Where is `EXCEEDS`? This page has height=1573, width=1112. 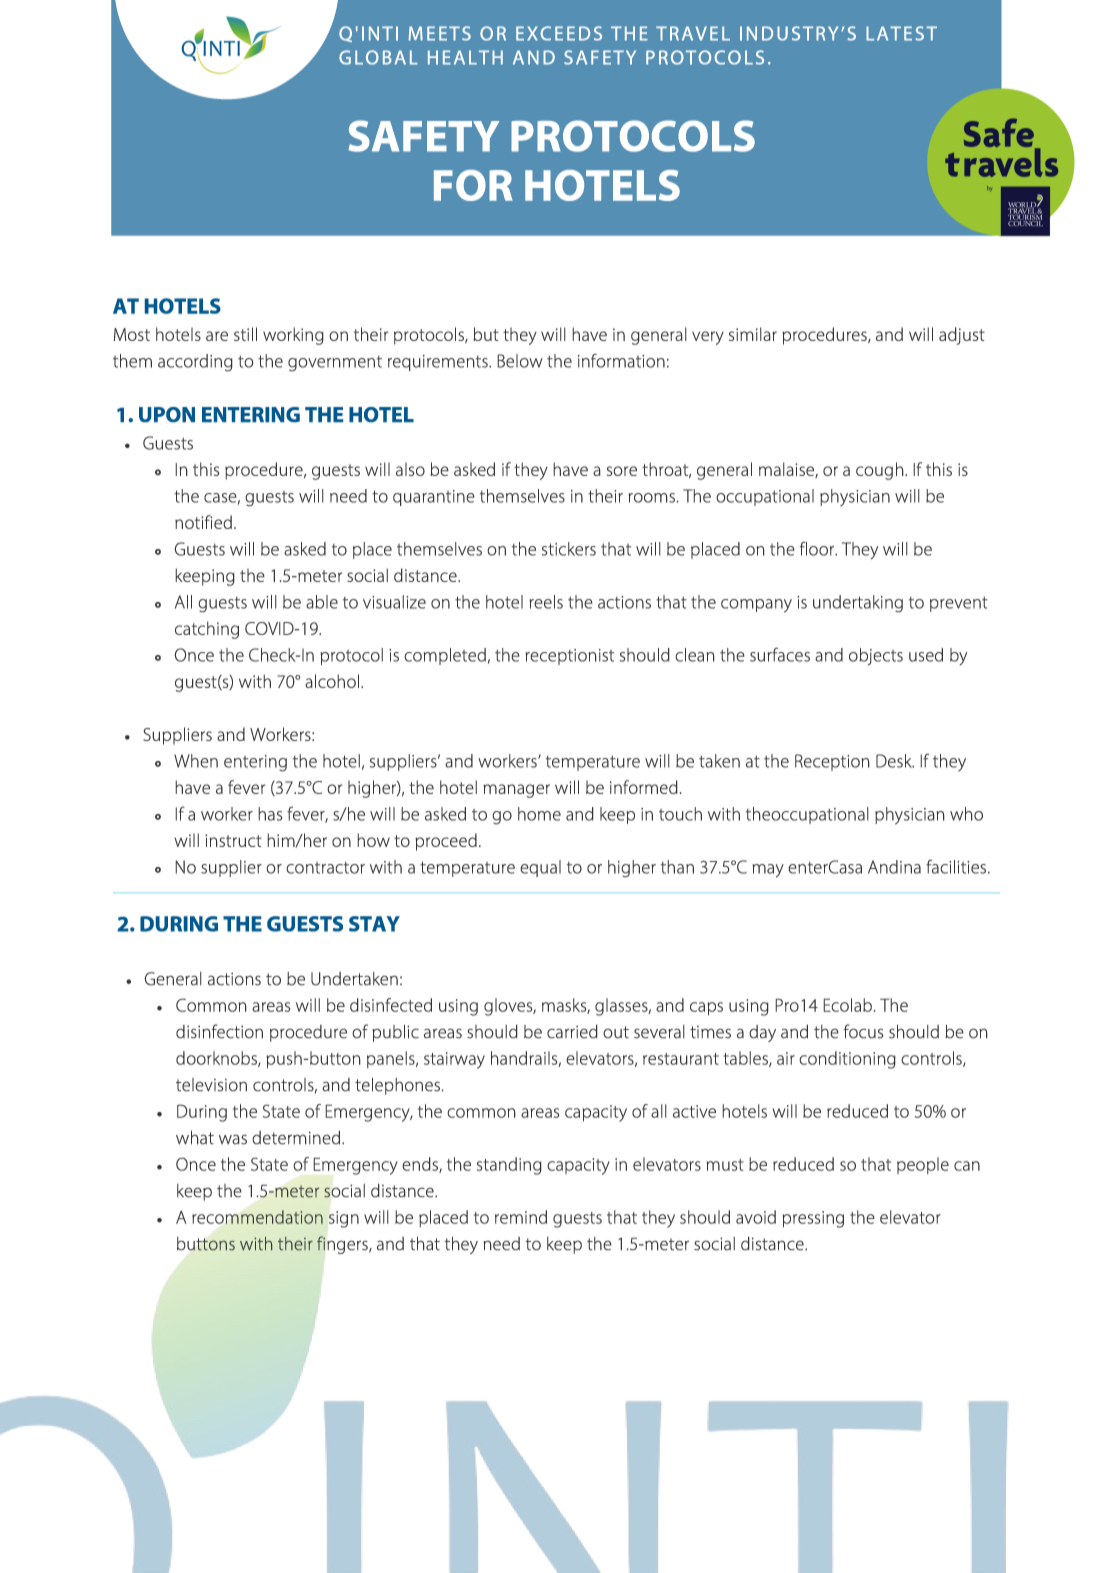 EXCEEDS is located at coordinates (559, 33).
